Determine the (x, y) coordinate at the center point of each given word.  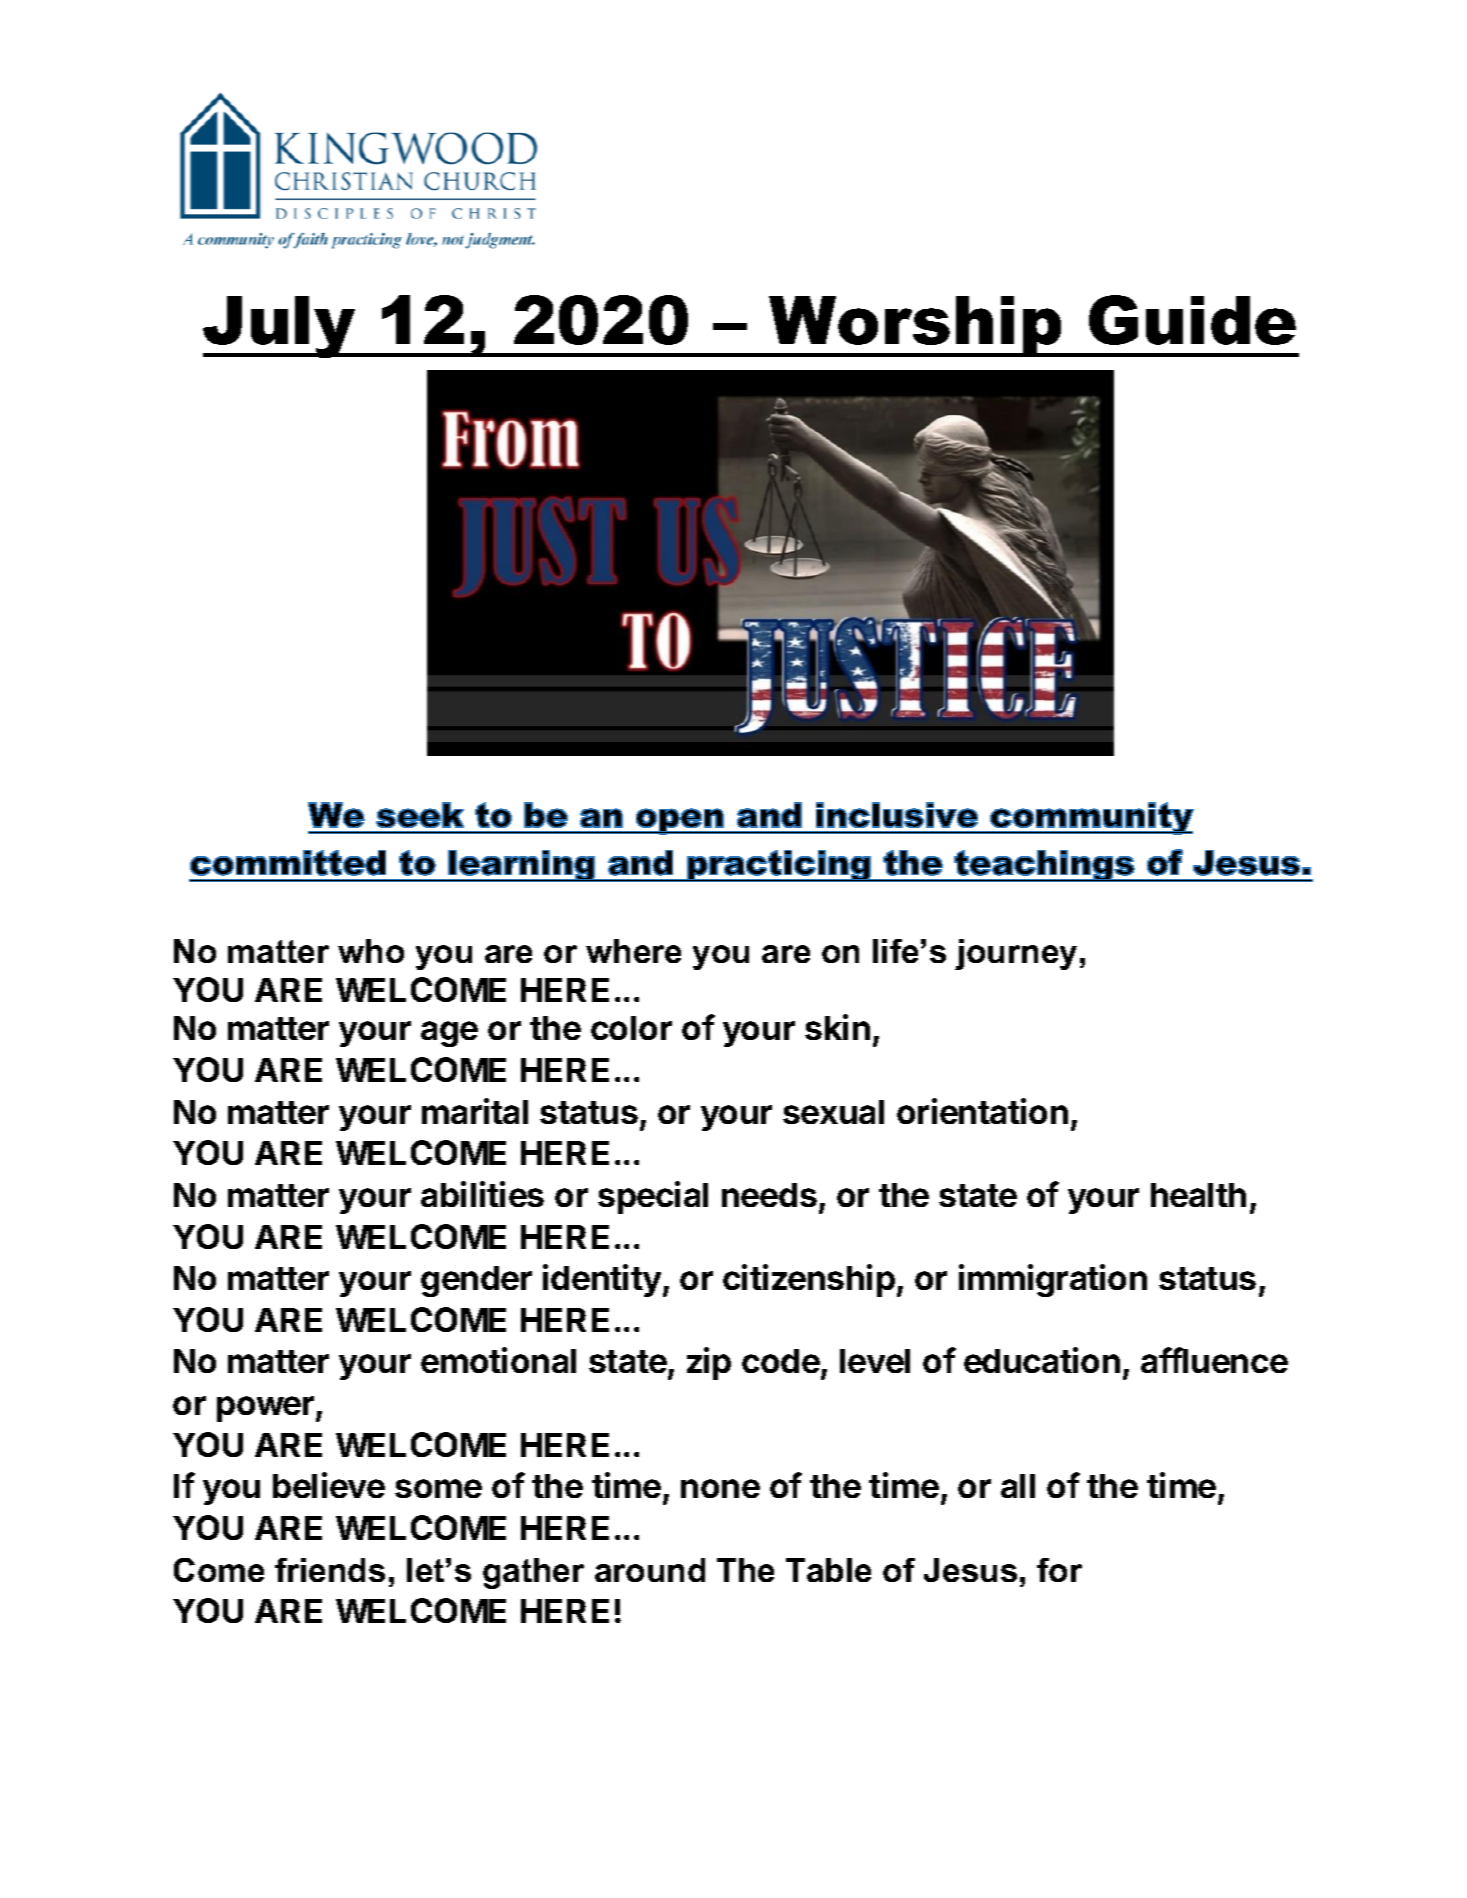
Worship (915, 326)
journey (1016, 954)
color (631, 1028)
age (449, 1034)
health (1198, 1195)
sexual (833, 1112)
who (371, 951)
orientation (982, 1111)
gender (476, 1281)
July (280, 327)
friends (330, 1570)
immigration (1053, 1280)
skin (837, 1027)
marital (475, 1111)
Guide (1192, 320)
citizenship (809, 1280)
